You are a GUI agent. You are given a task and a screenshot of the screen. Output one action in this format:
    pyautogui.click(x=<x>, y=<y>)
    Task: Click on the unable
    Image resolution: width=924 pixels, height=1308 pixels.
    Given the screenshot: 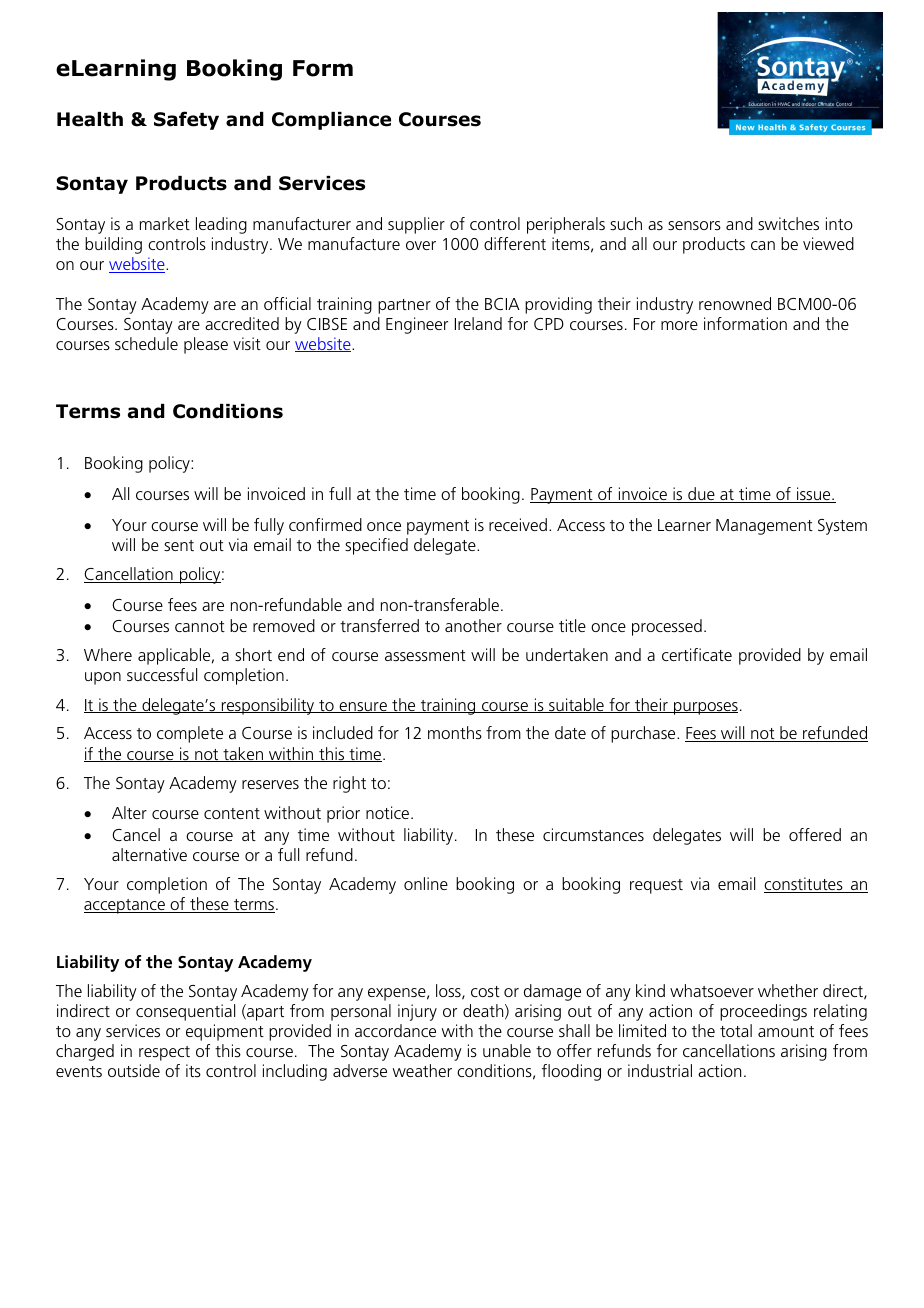 What is the action you would take?
    pyautogui.click(x=507, y=1050)
